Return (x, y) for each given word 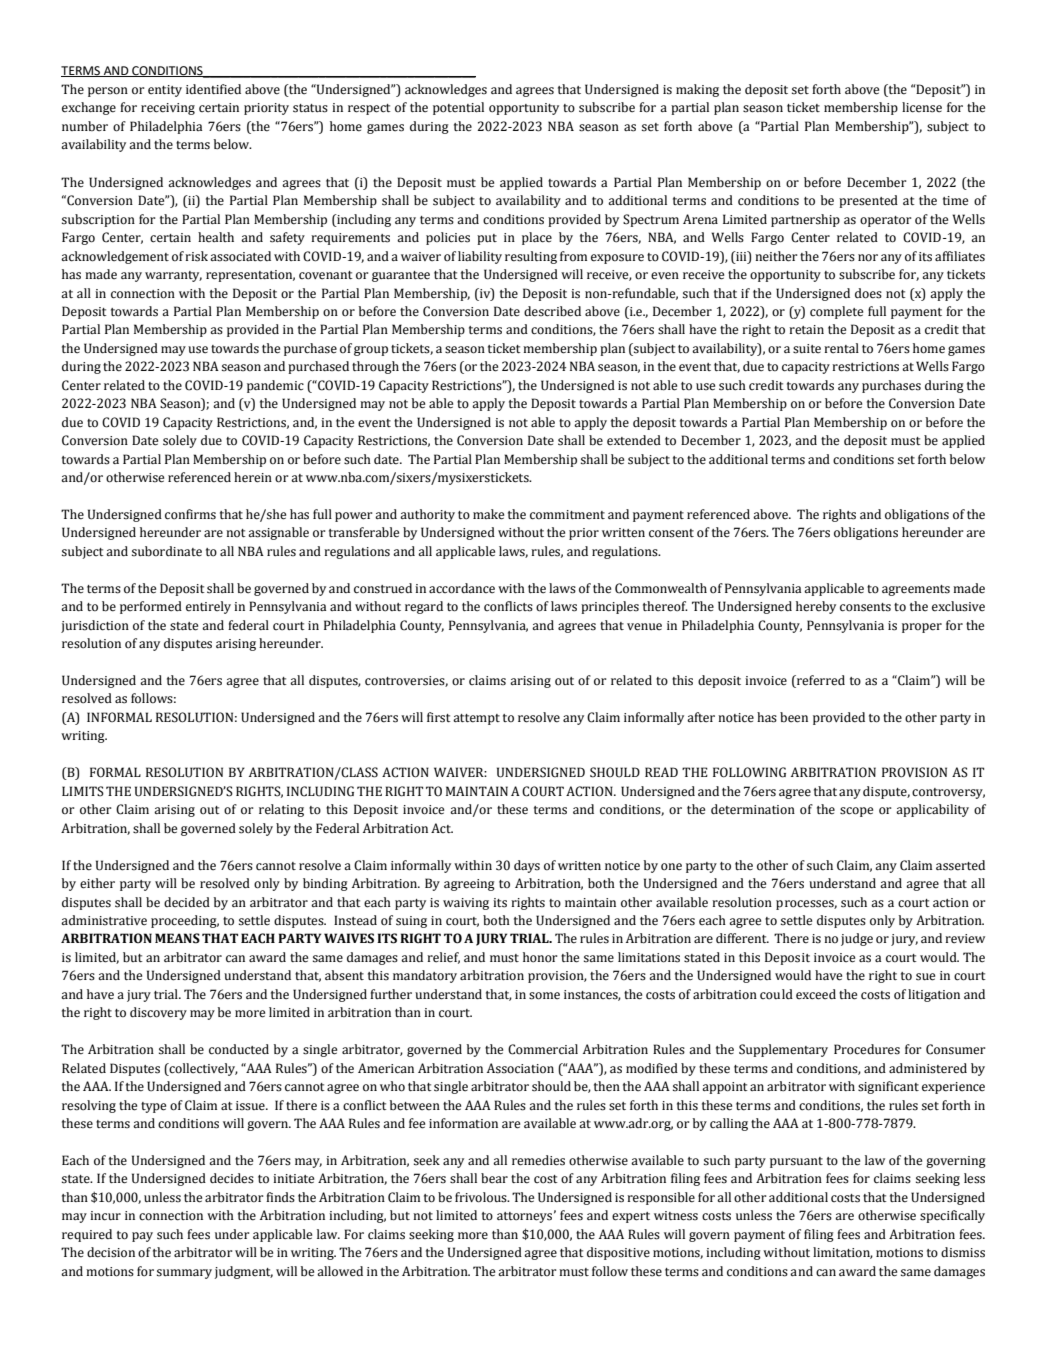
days (527, 866)
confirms (190, 514)
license (922, 107)
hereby (816, 607)
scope (856, 812)
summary (184, 1274)
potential (458, 108)
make (488, 514)
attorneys (524, 1217)
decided (187, 902)
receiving (168, 109)
